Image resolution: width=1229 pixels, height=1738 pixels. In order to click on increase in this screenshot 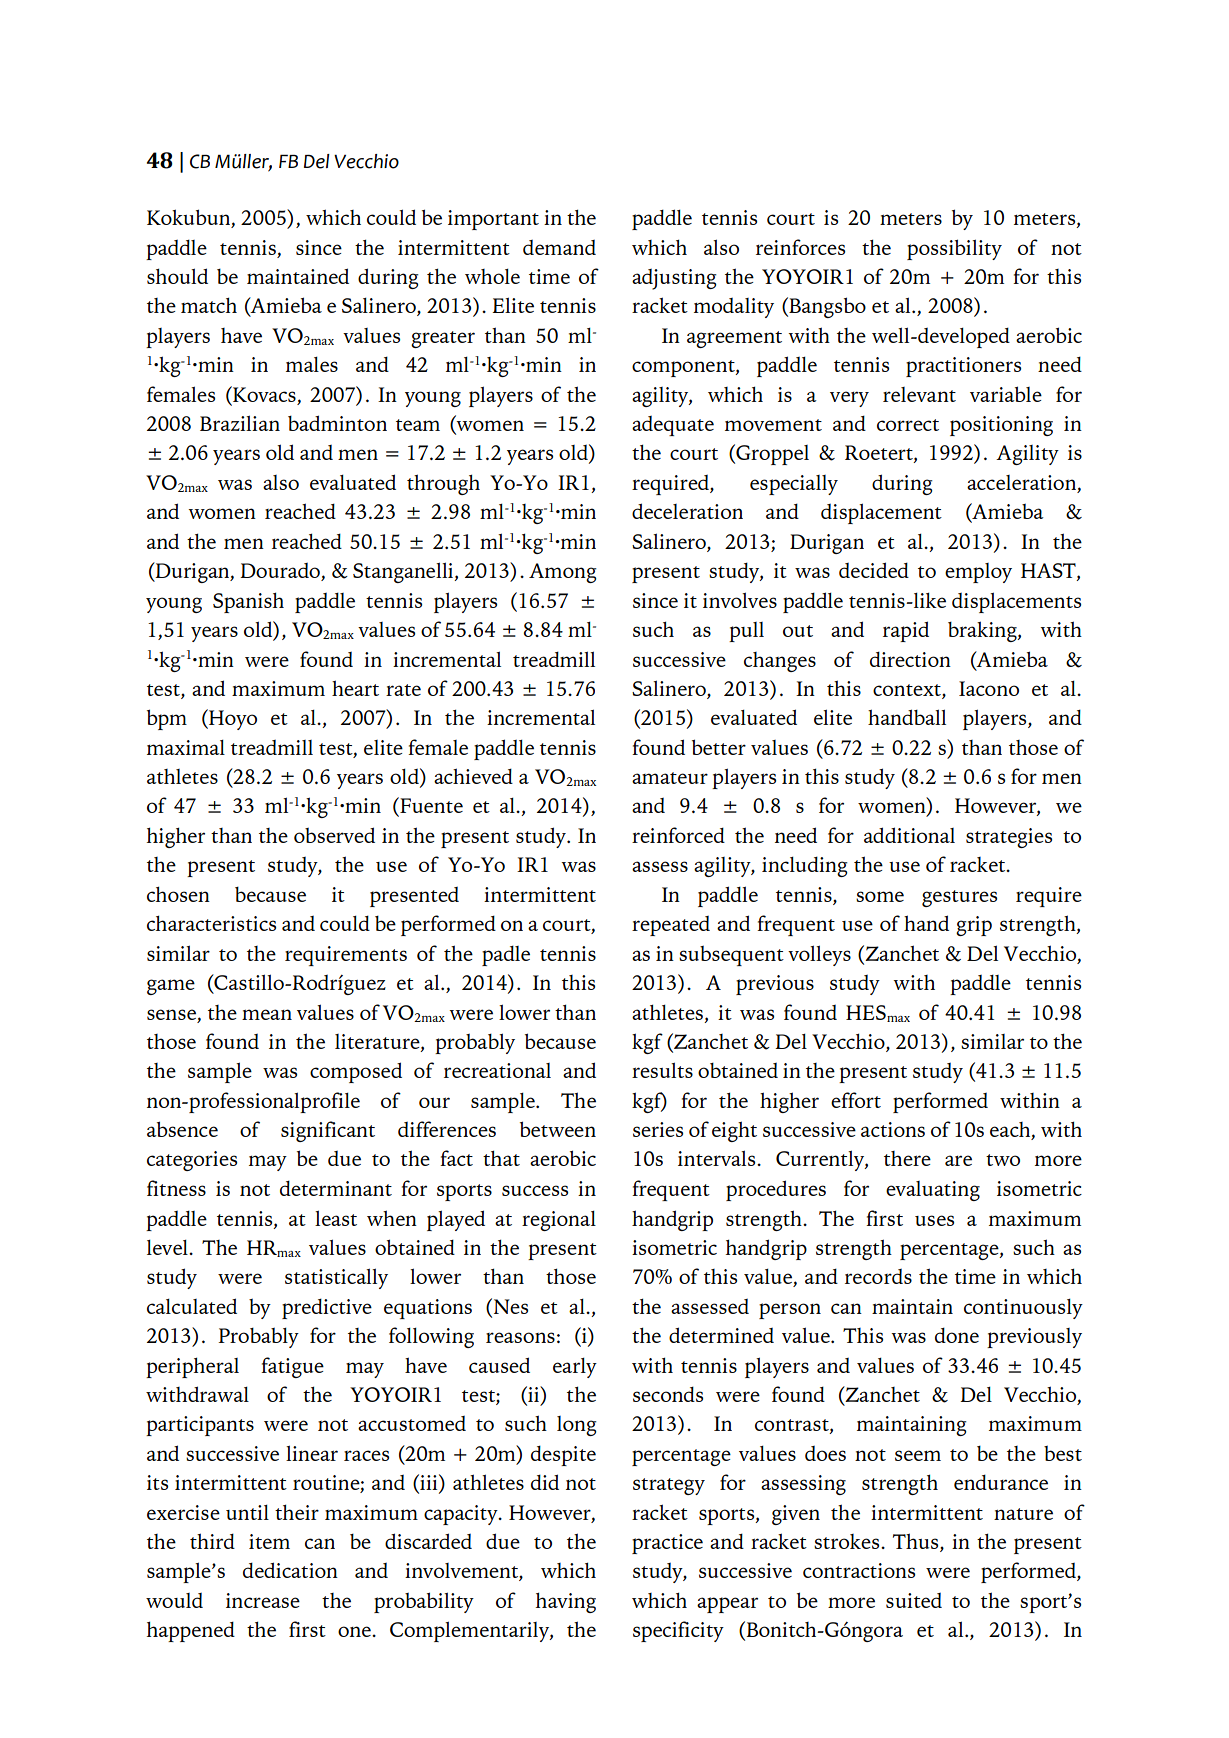, I will do `click(263, 1600)`.
